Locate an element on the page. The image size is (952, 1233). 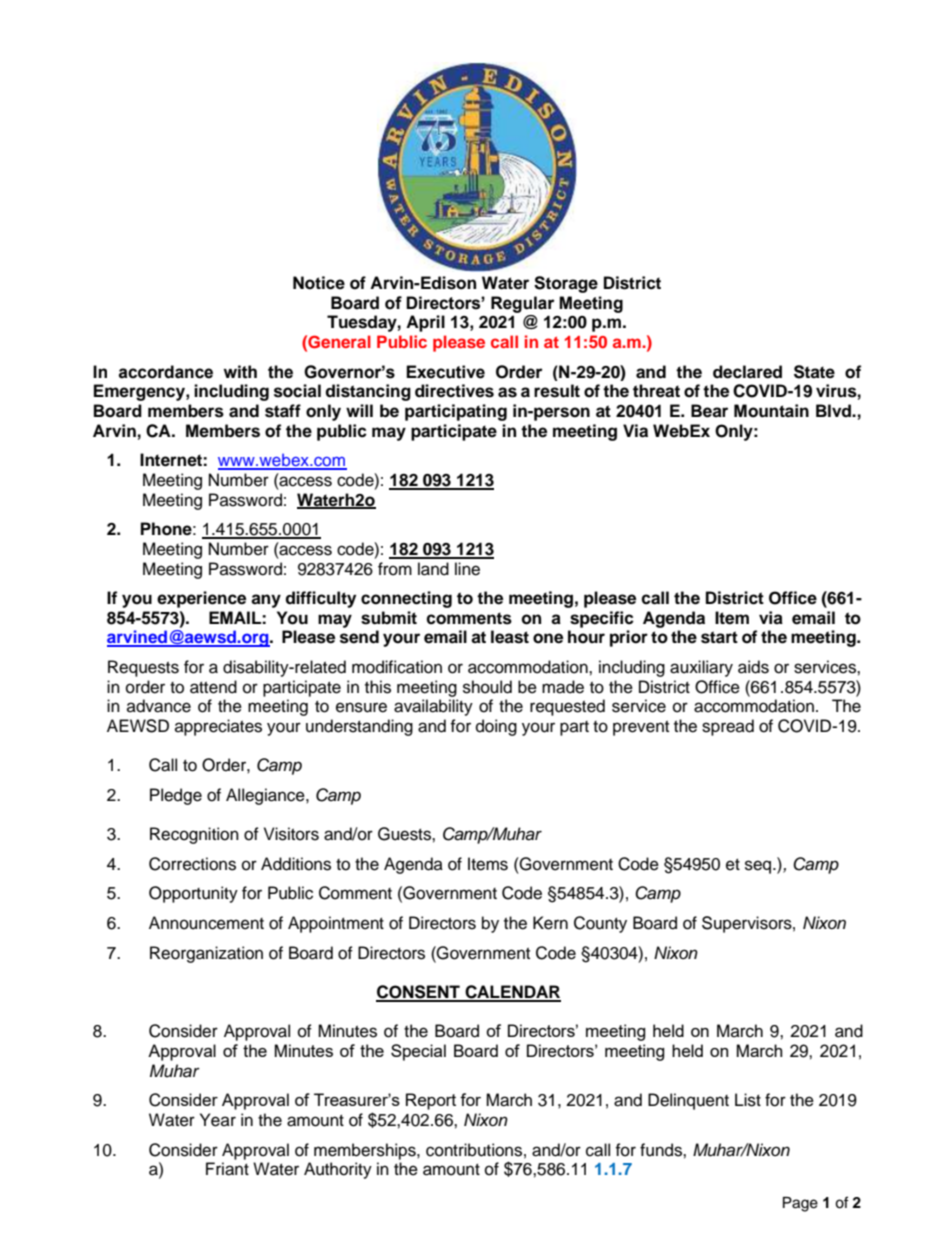
appreciates is located at coordinates (218, 727).
